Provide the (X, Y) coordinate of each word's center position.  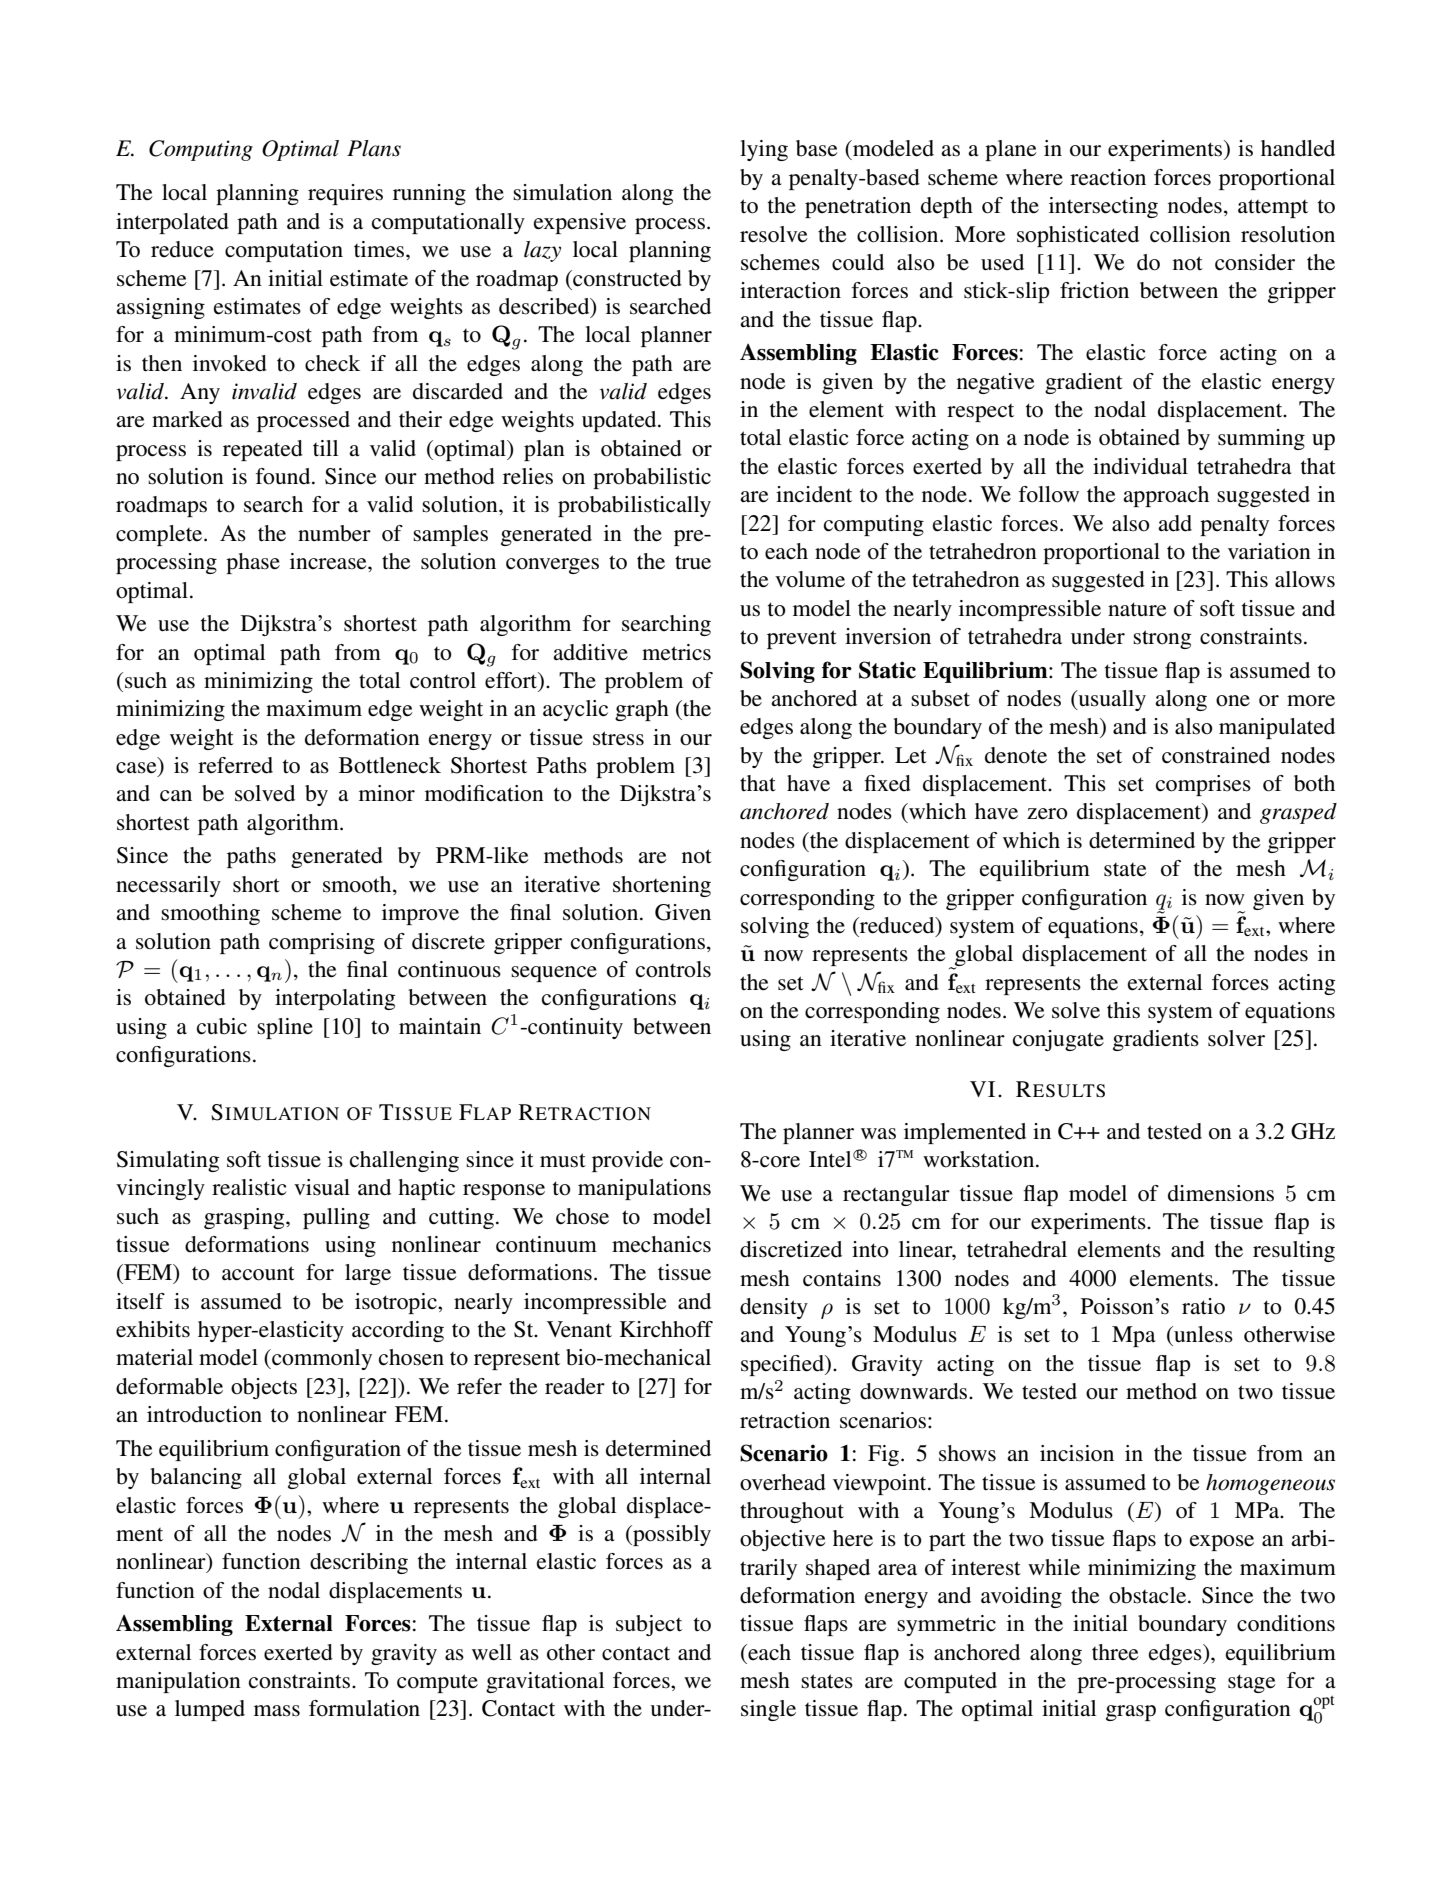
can (176, 796)
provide (627, 1161)
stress (618, 738)
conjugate (1058, 1040)
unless (1202, 1334)
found (284, 476)
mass (277, 1711)
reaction (1108, 177)
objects (264, 1388)
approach (1166, 496)
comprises (1203, 785)
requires (345, 194)
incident (814, 494)
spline (285, 1028)
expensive (580, 223)
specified (783, 1365)
